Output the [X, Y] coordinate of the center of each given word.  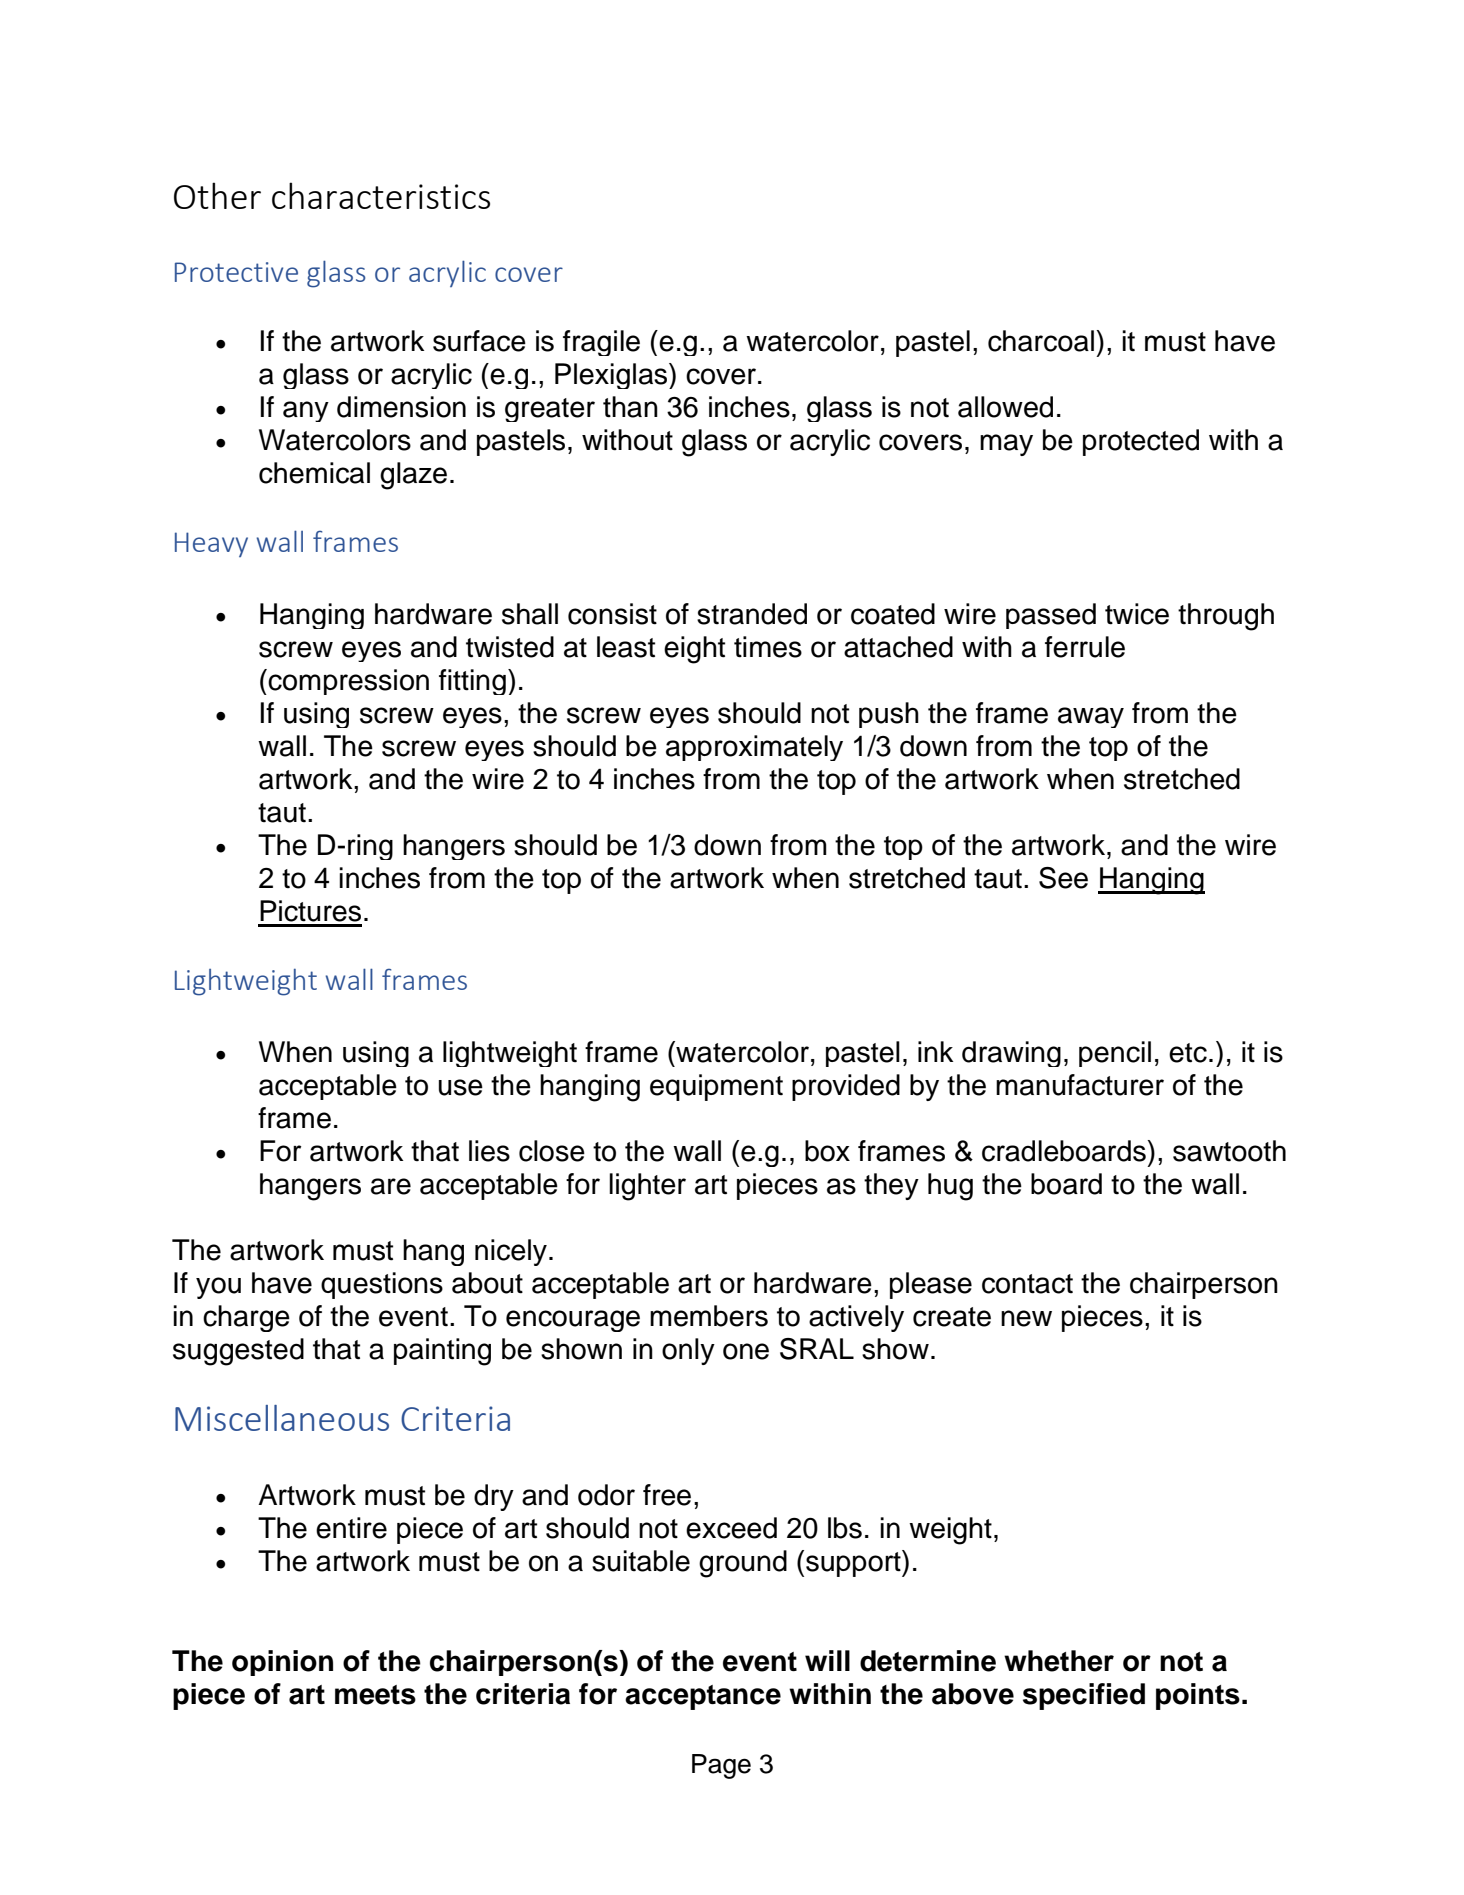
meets [375, 1695]
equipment [716, 1087]
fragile [601, 343]
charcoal [1042, 341]
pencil [1115, 1054]
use [461, 1087]
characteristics [381, 195]
